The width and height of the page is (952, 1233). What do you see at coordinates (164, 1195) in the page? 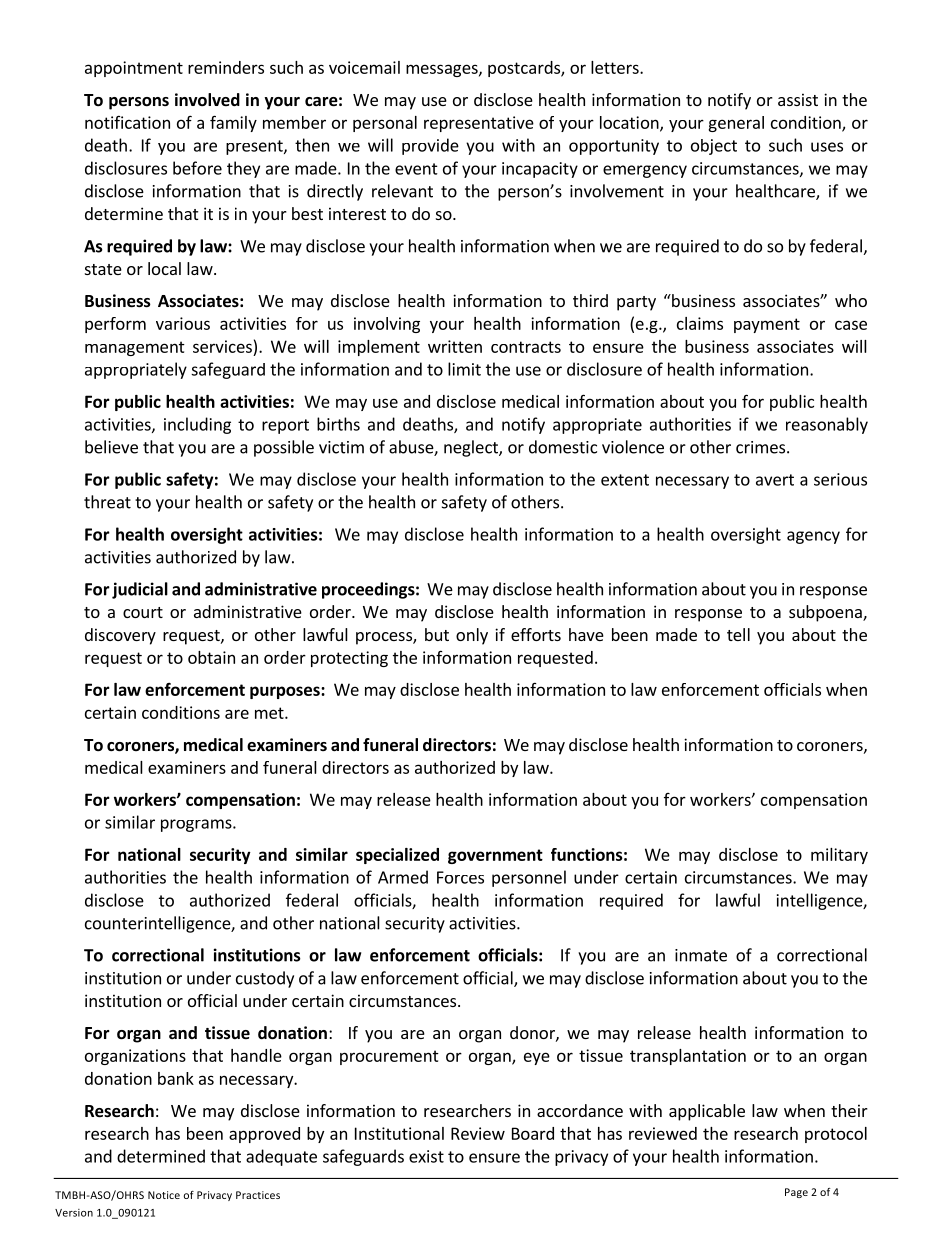
I see `Notice` at bounding box center [164, 1195].
